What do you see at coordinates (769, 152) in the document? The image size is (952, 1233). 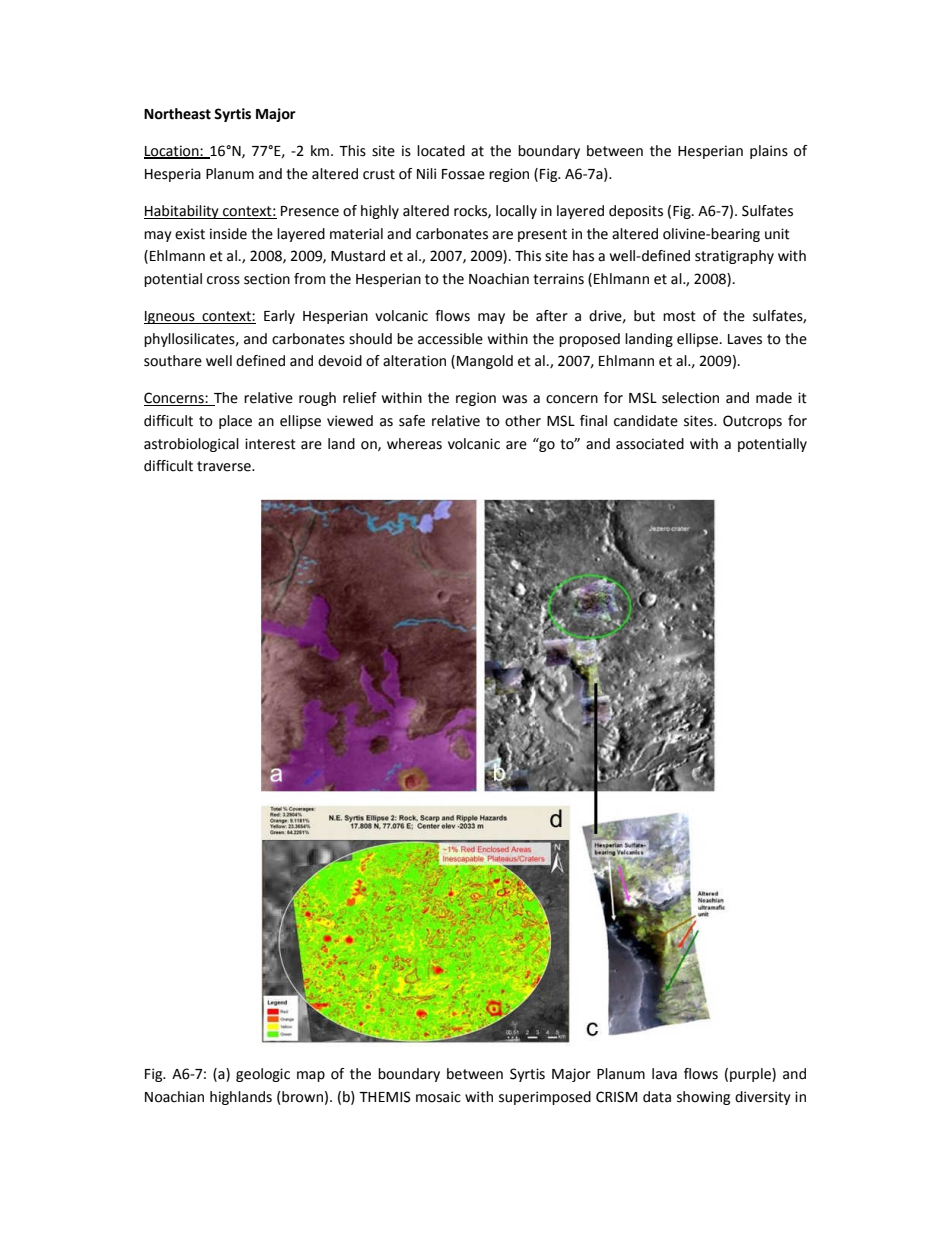 I see `plains` at bounding box center [769, 152].
